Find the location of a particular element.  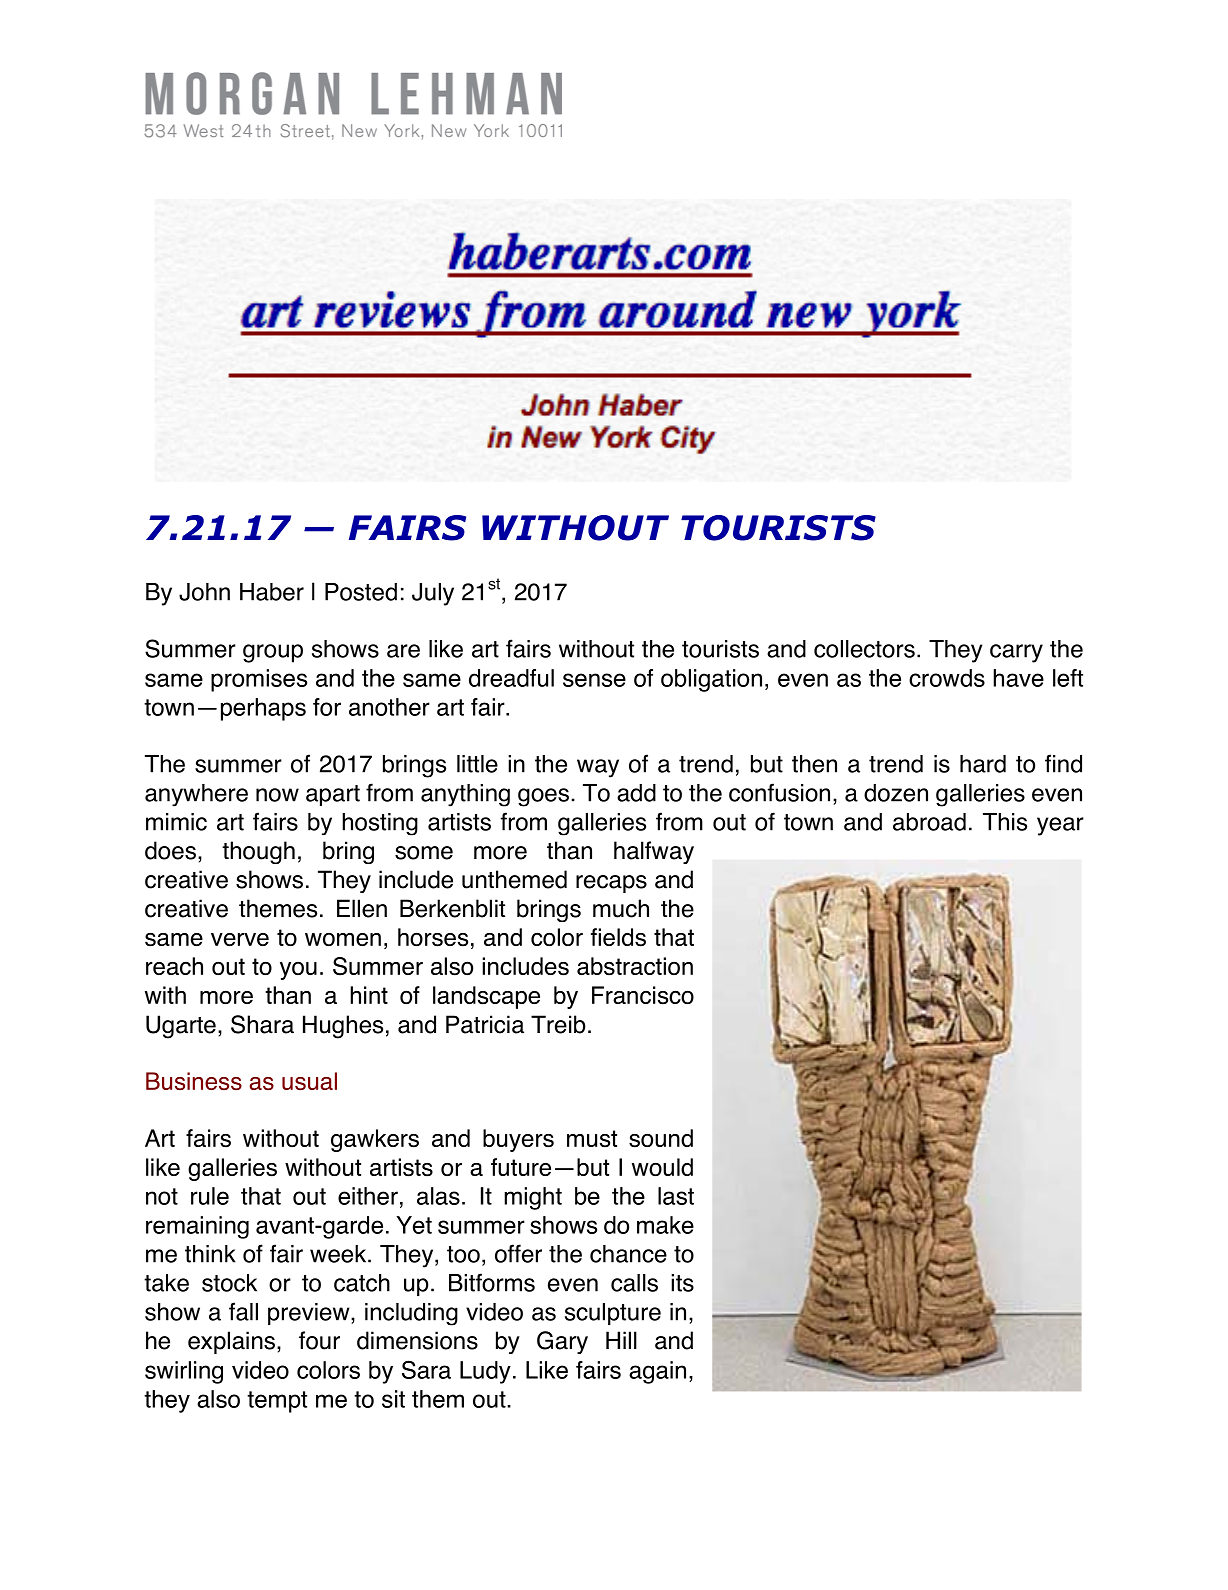

again is located at coordinates (657, 1372).
